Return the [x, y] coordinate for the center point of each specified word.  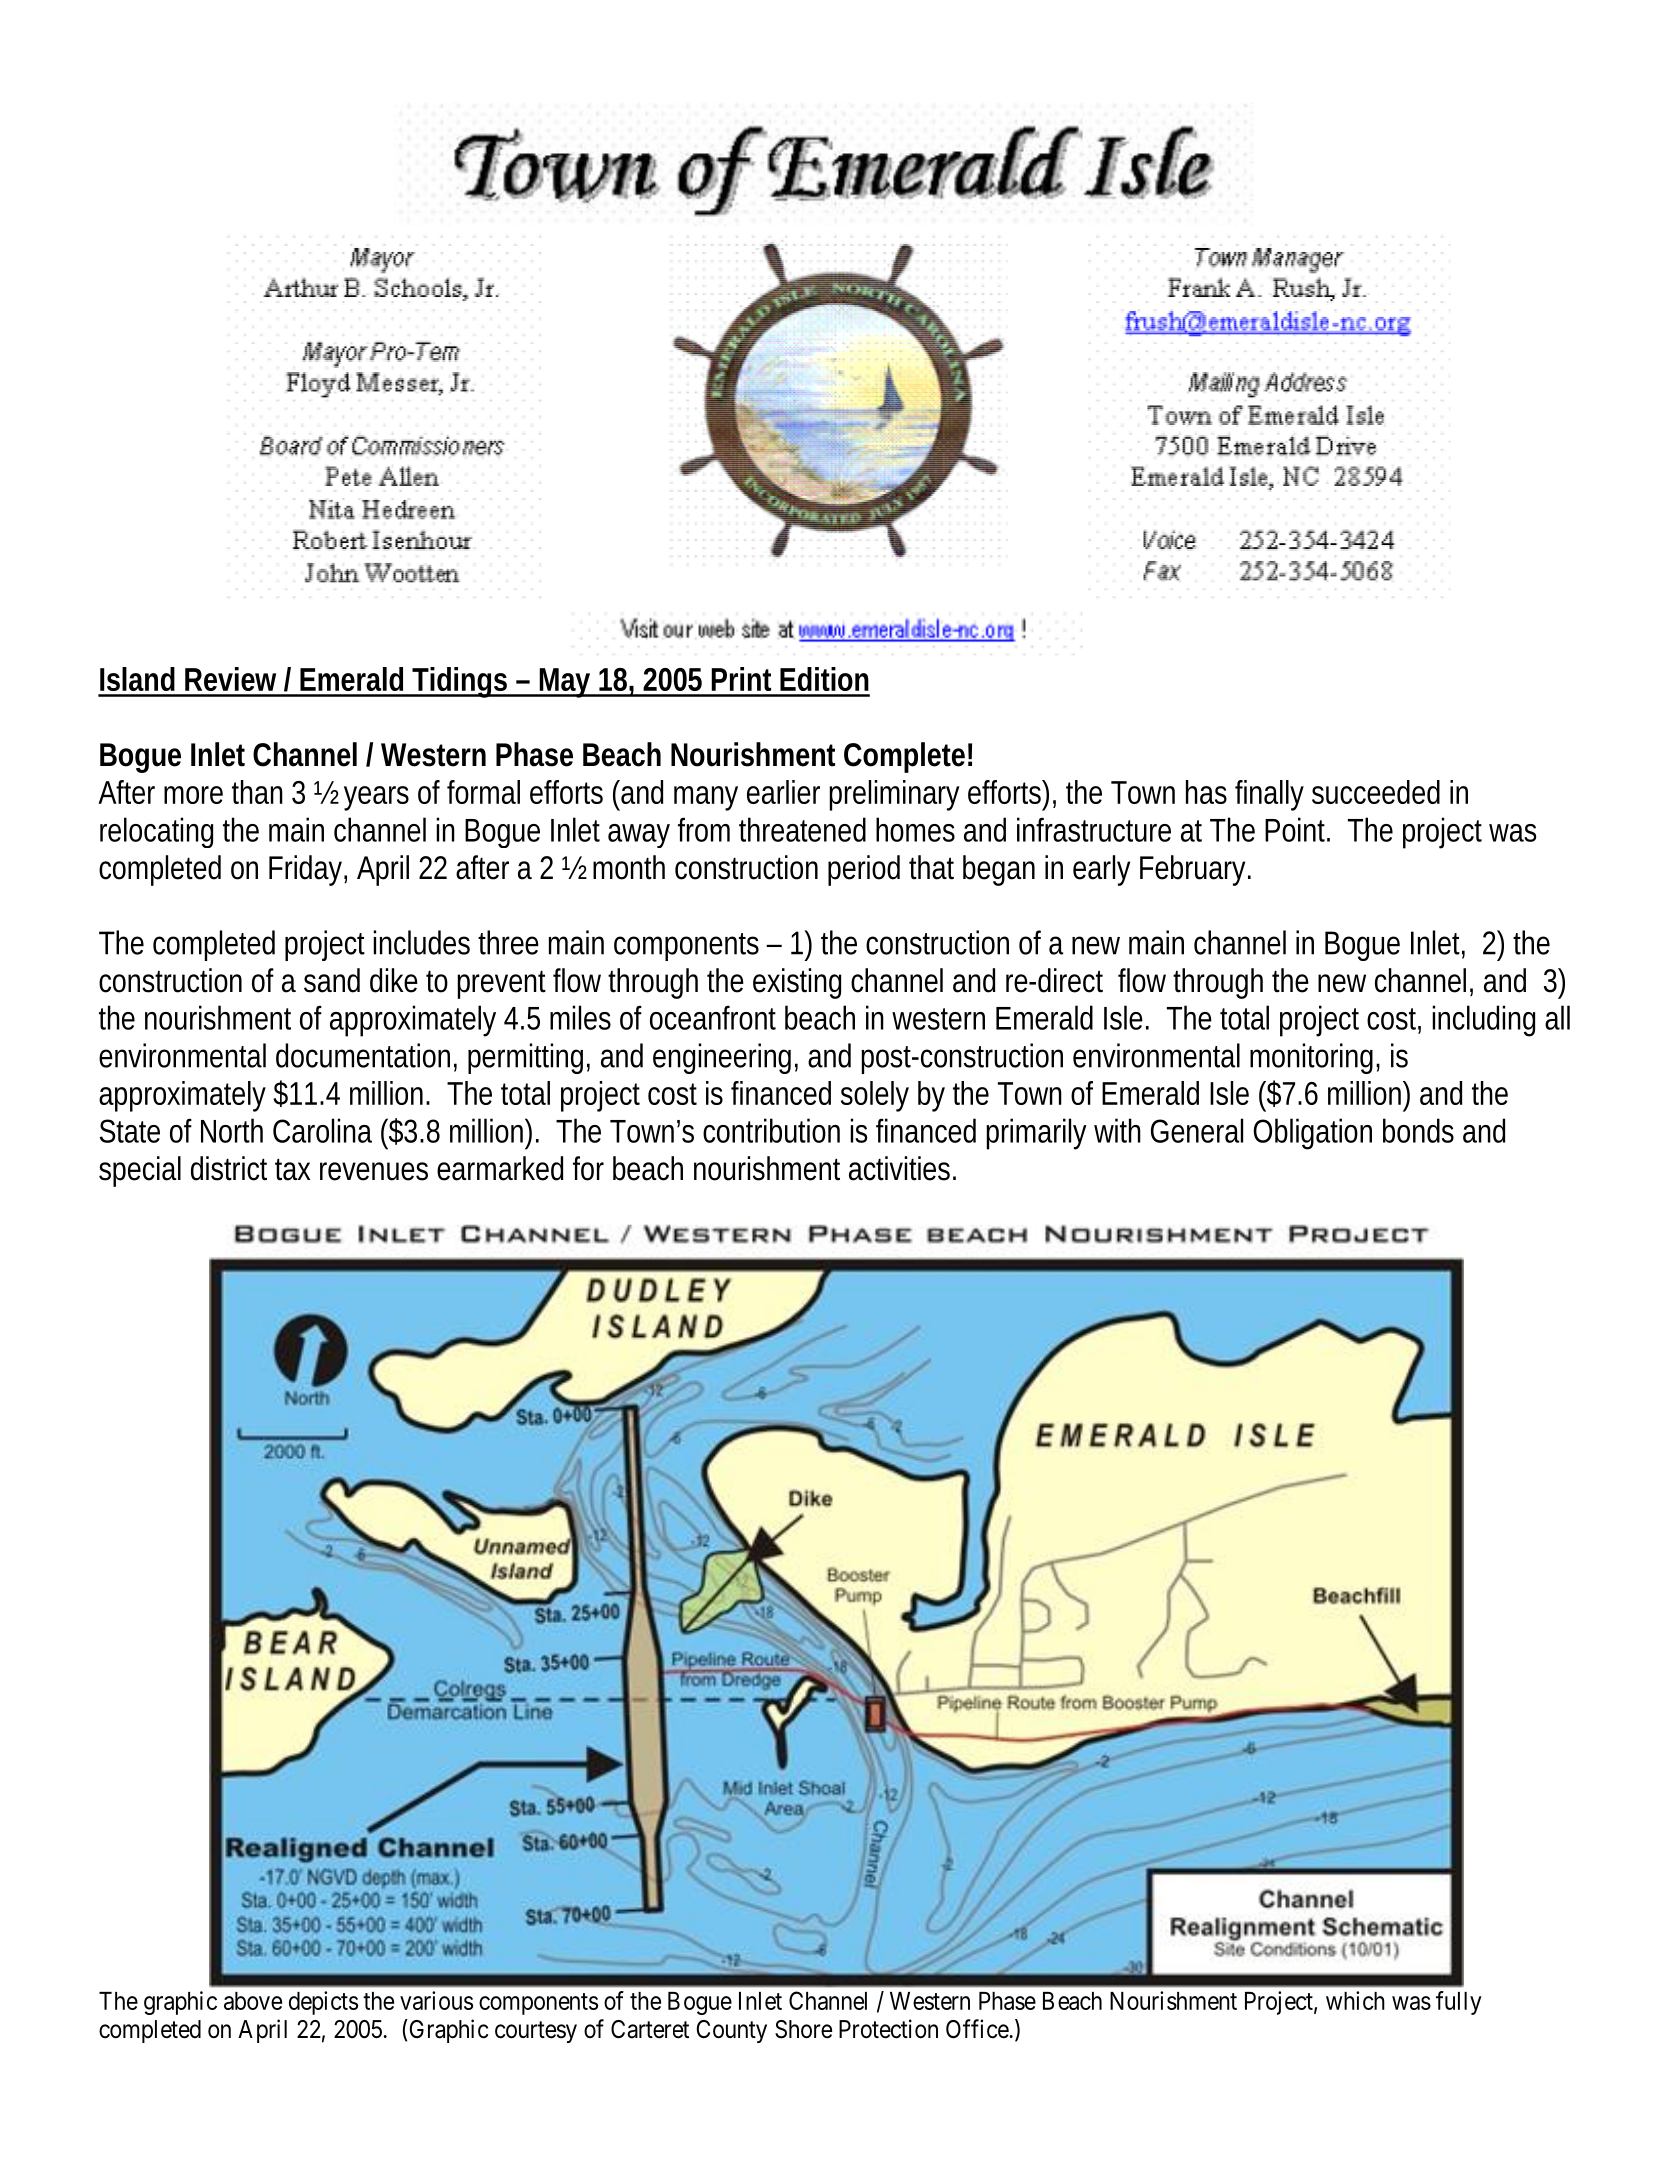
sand [332, 980]
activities [902, 1168]
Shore [803, 2029]
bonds [1418, 1130]
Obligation [1312, 1134]
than [257, 792]
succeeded [1376, 792]
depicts [323, 2003]
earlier [783, 792]
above [253, 2001]
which [1355, 2000]
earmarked [500, 1168]
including [1483, 1021]
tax [292, 1169]
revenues [374, 1171]
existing [797, 983]
